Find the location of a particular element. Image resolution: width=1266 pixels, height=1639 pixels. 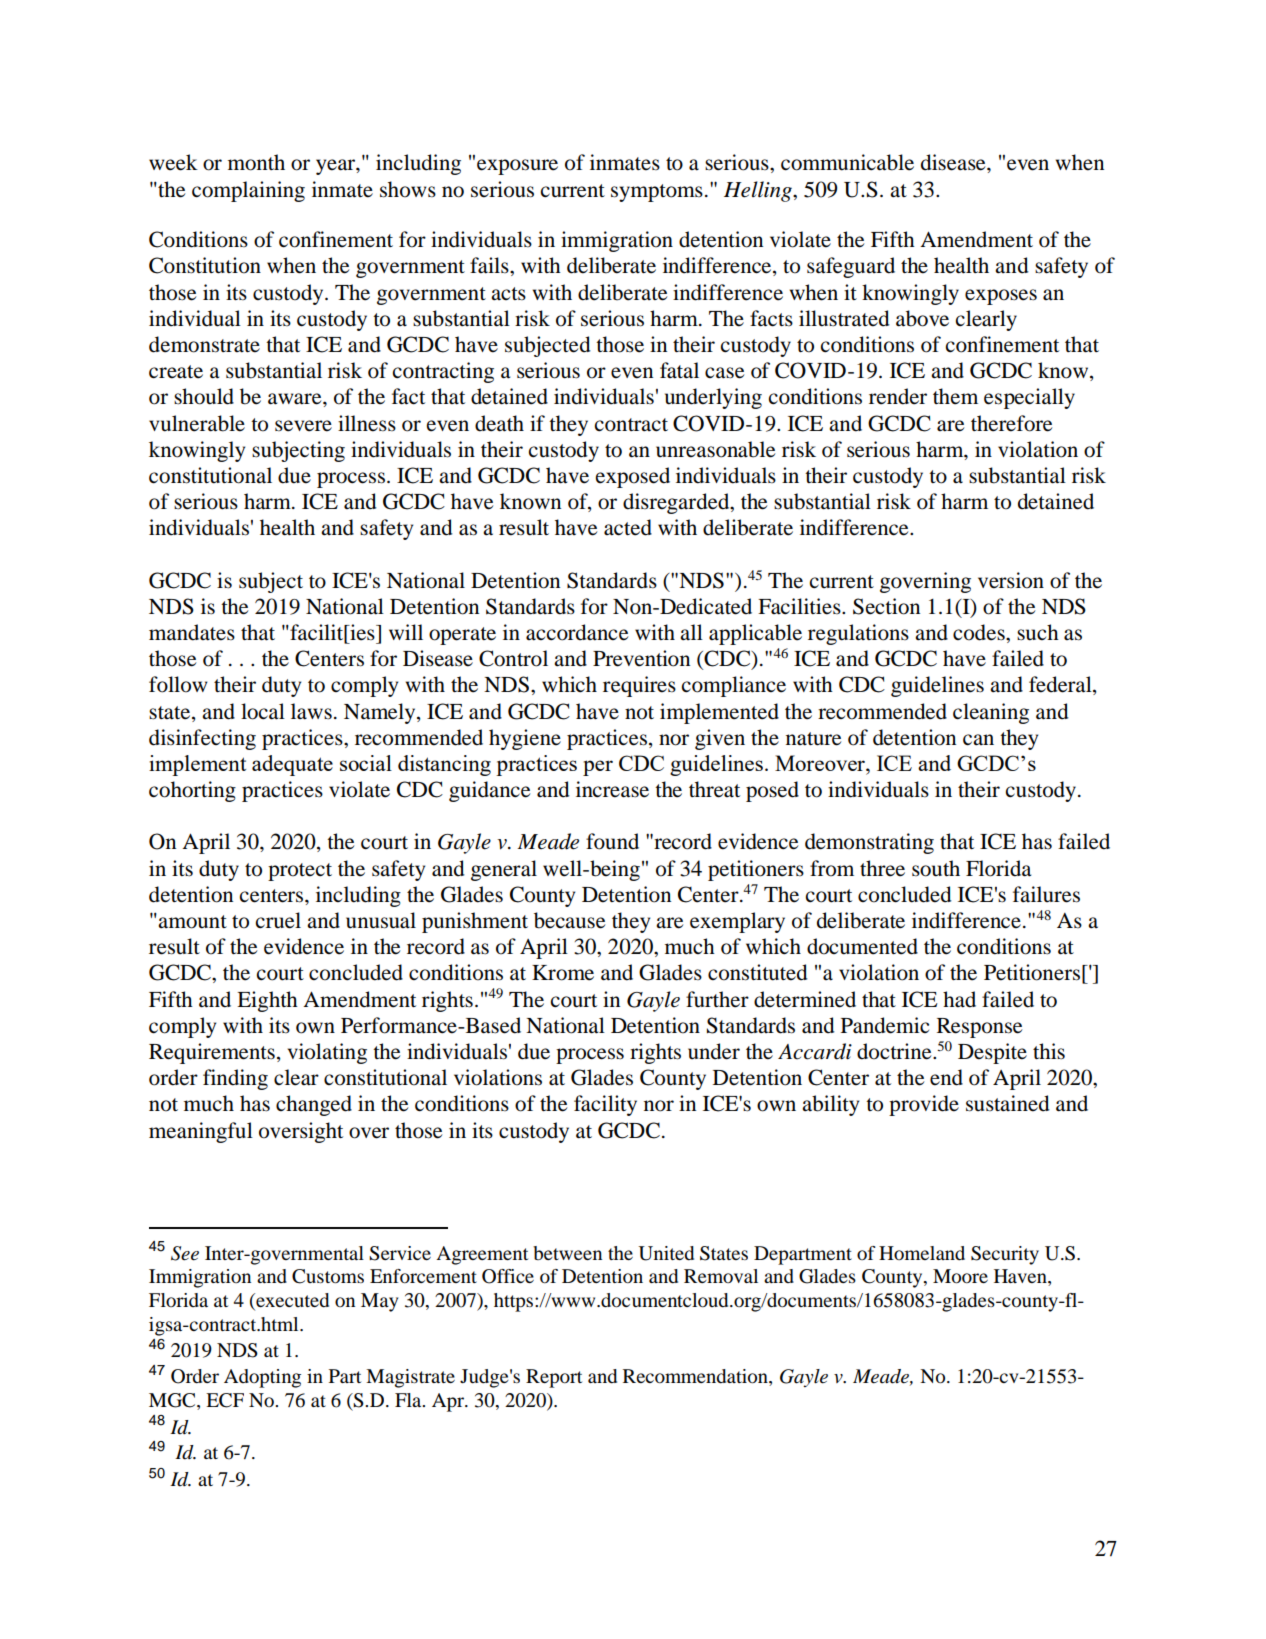

had is located at coordinates (959, 999).
